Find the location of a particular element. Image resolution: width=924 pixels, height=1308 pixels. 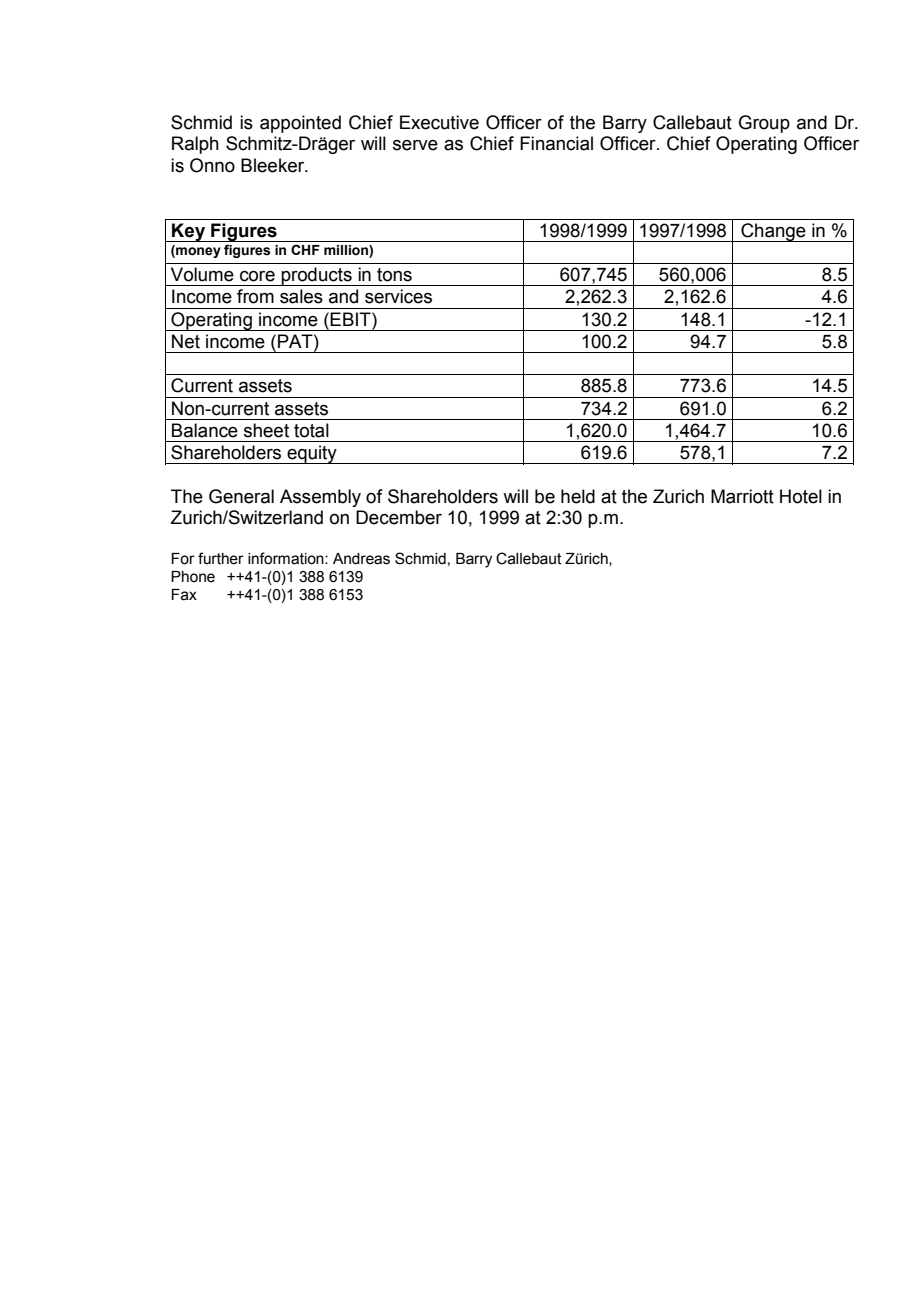

CHF is located at coordinates (305, 249).
